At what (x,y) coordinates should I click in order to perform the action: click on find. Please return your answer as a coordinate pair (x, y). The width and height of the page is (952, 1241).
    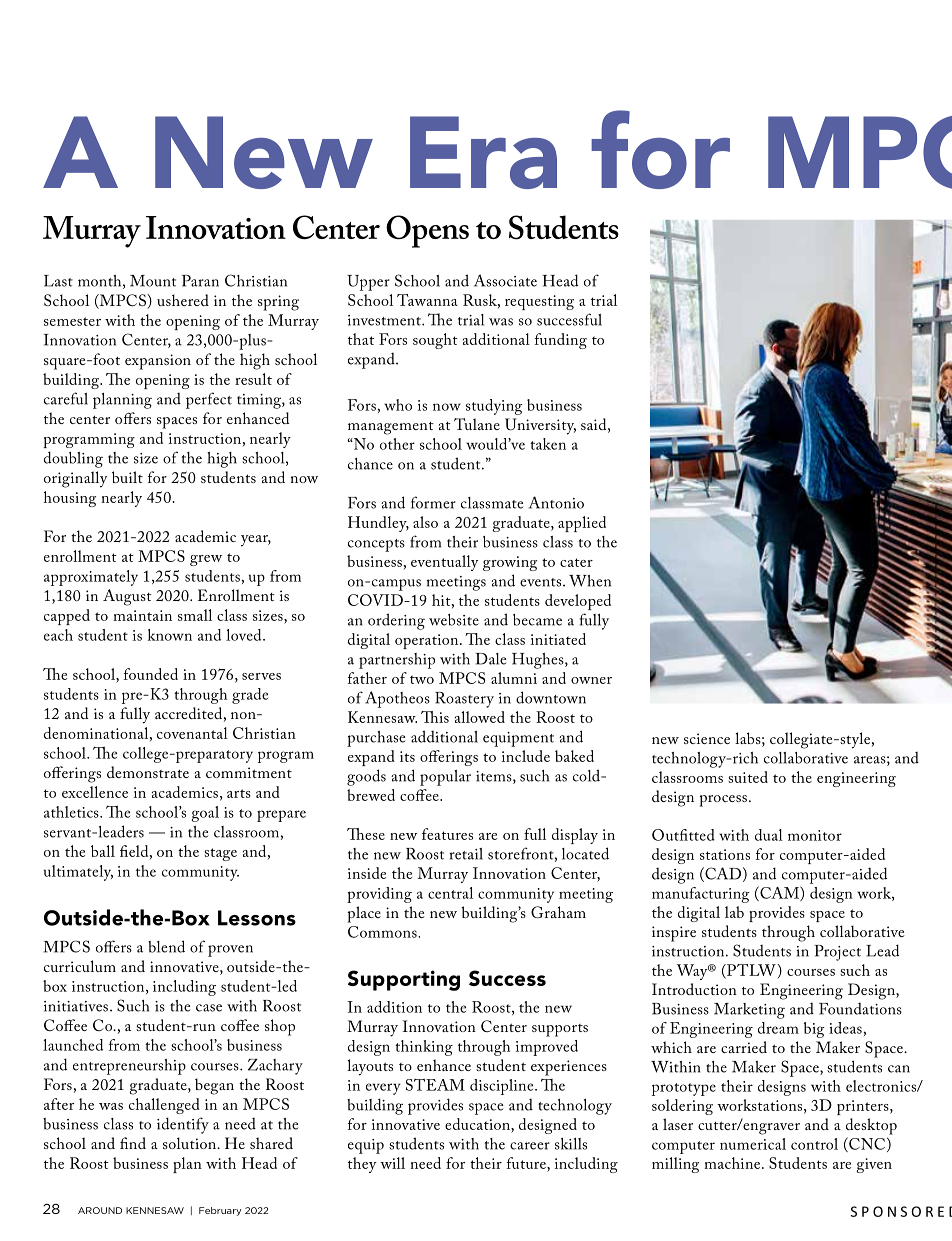
    Looking at the image, I should click on (133, 1143).
